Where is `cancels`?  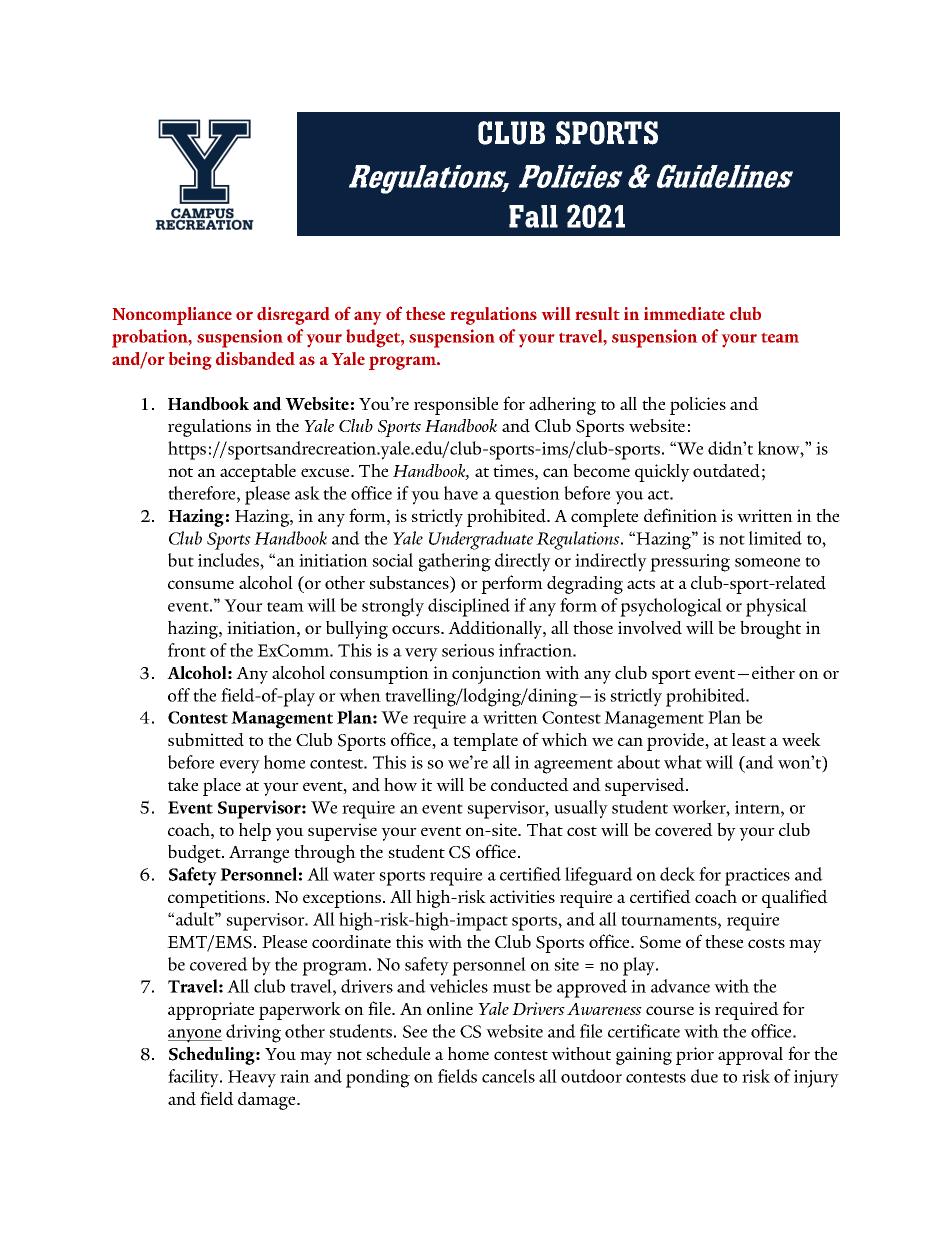
cancels is located at coordinates (508, 1076).
